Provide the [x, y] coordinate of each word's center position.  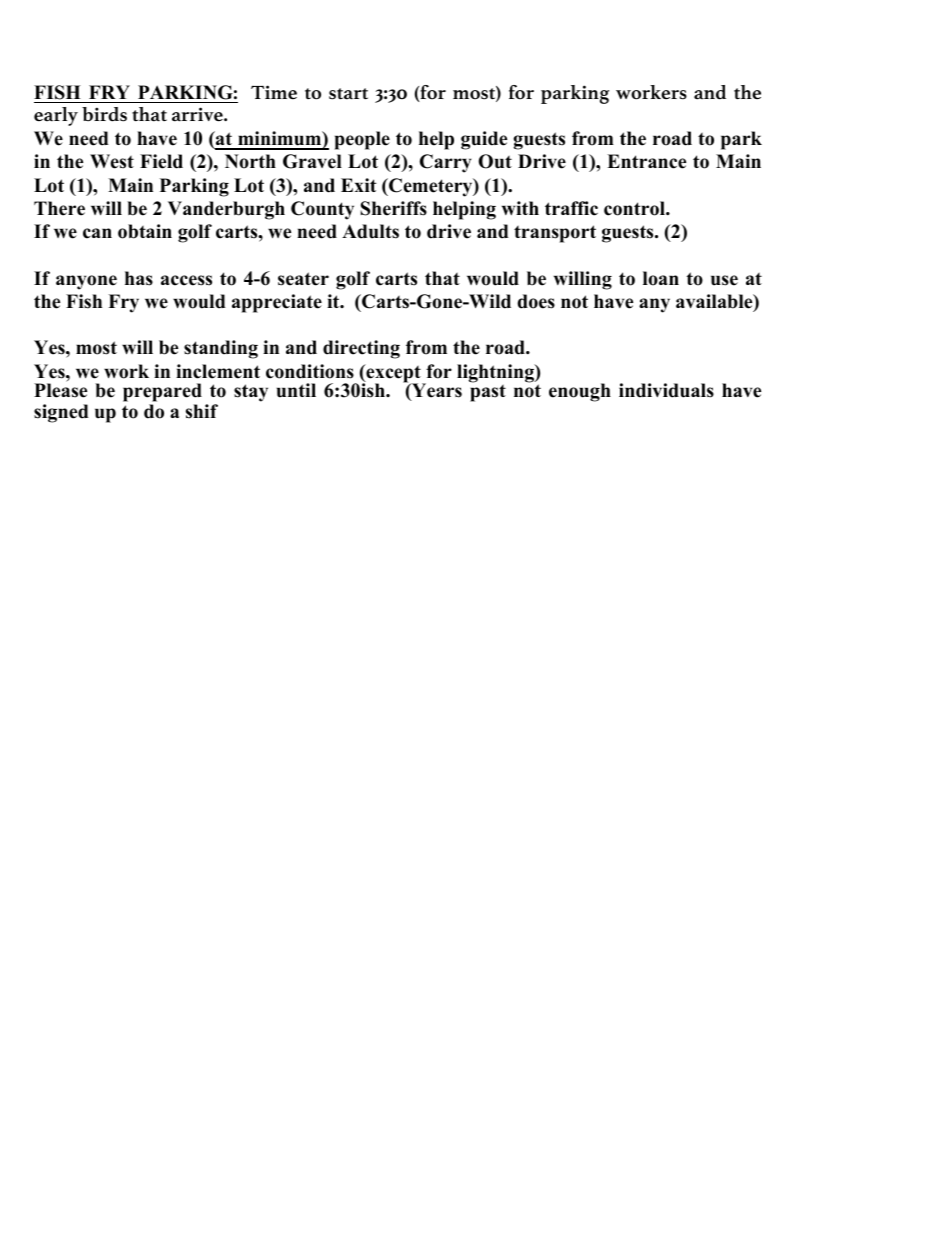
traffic [571, 208]
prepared [162, 394]
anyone [86, 282]
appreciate [277, 303]
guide [484, 140]
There [59, 208]
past [488, 393]
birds [104, 114]
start [348, 94]
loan [661, 278]
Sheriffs [393, 208]
